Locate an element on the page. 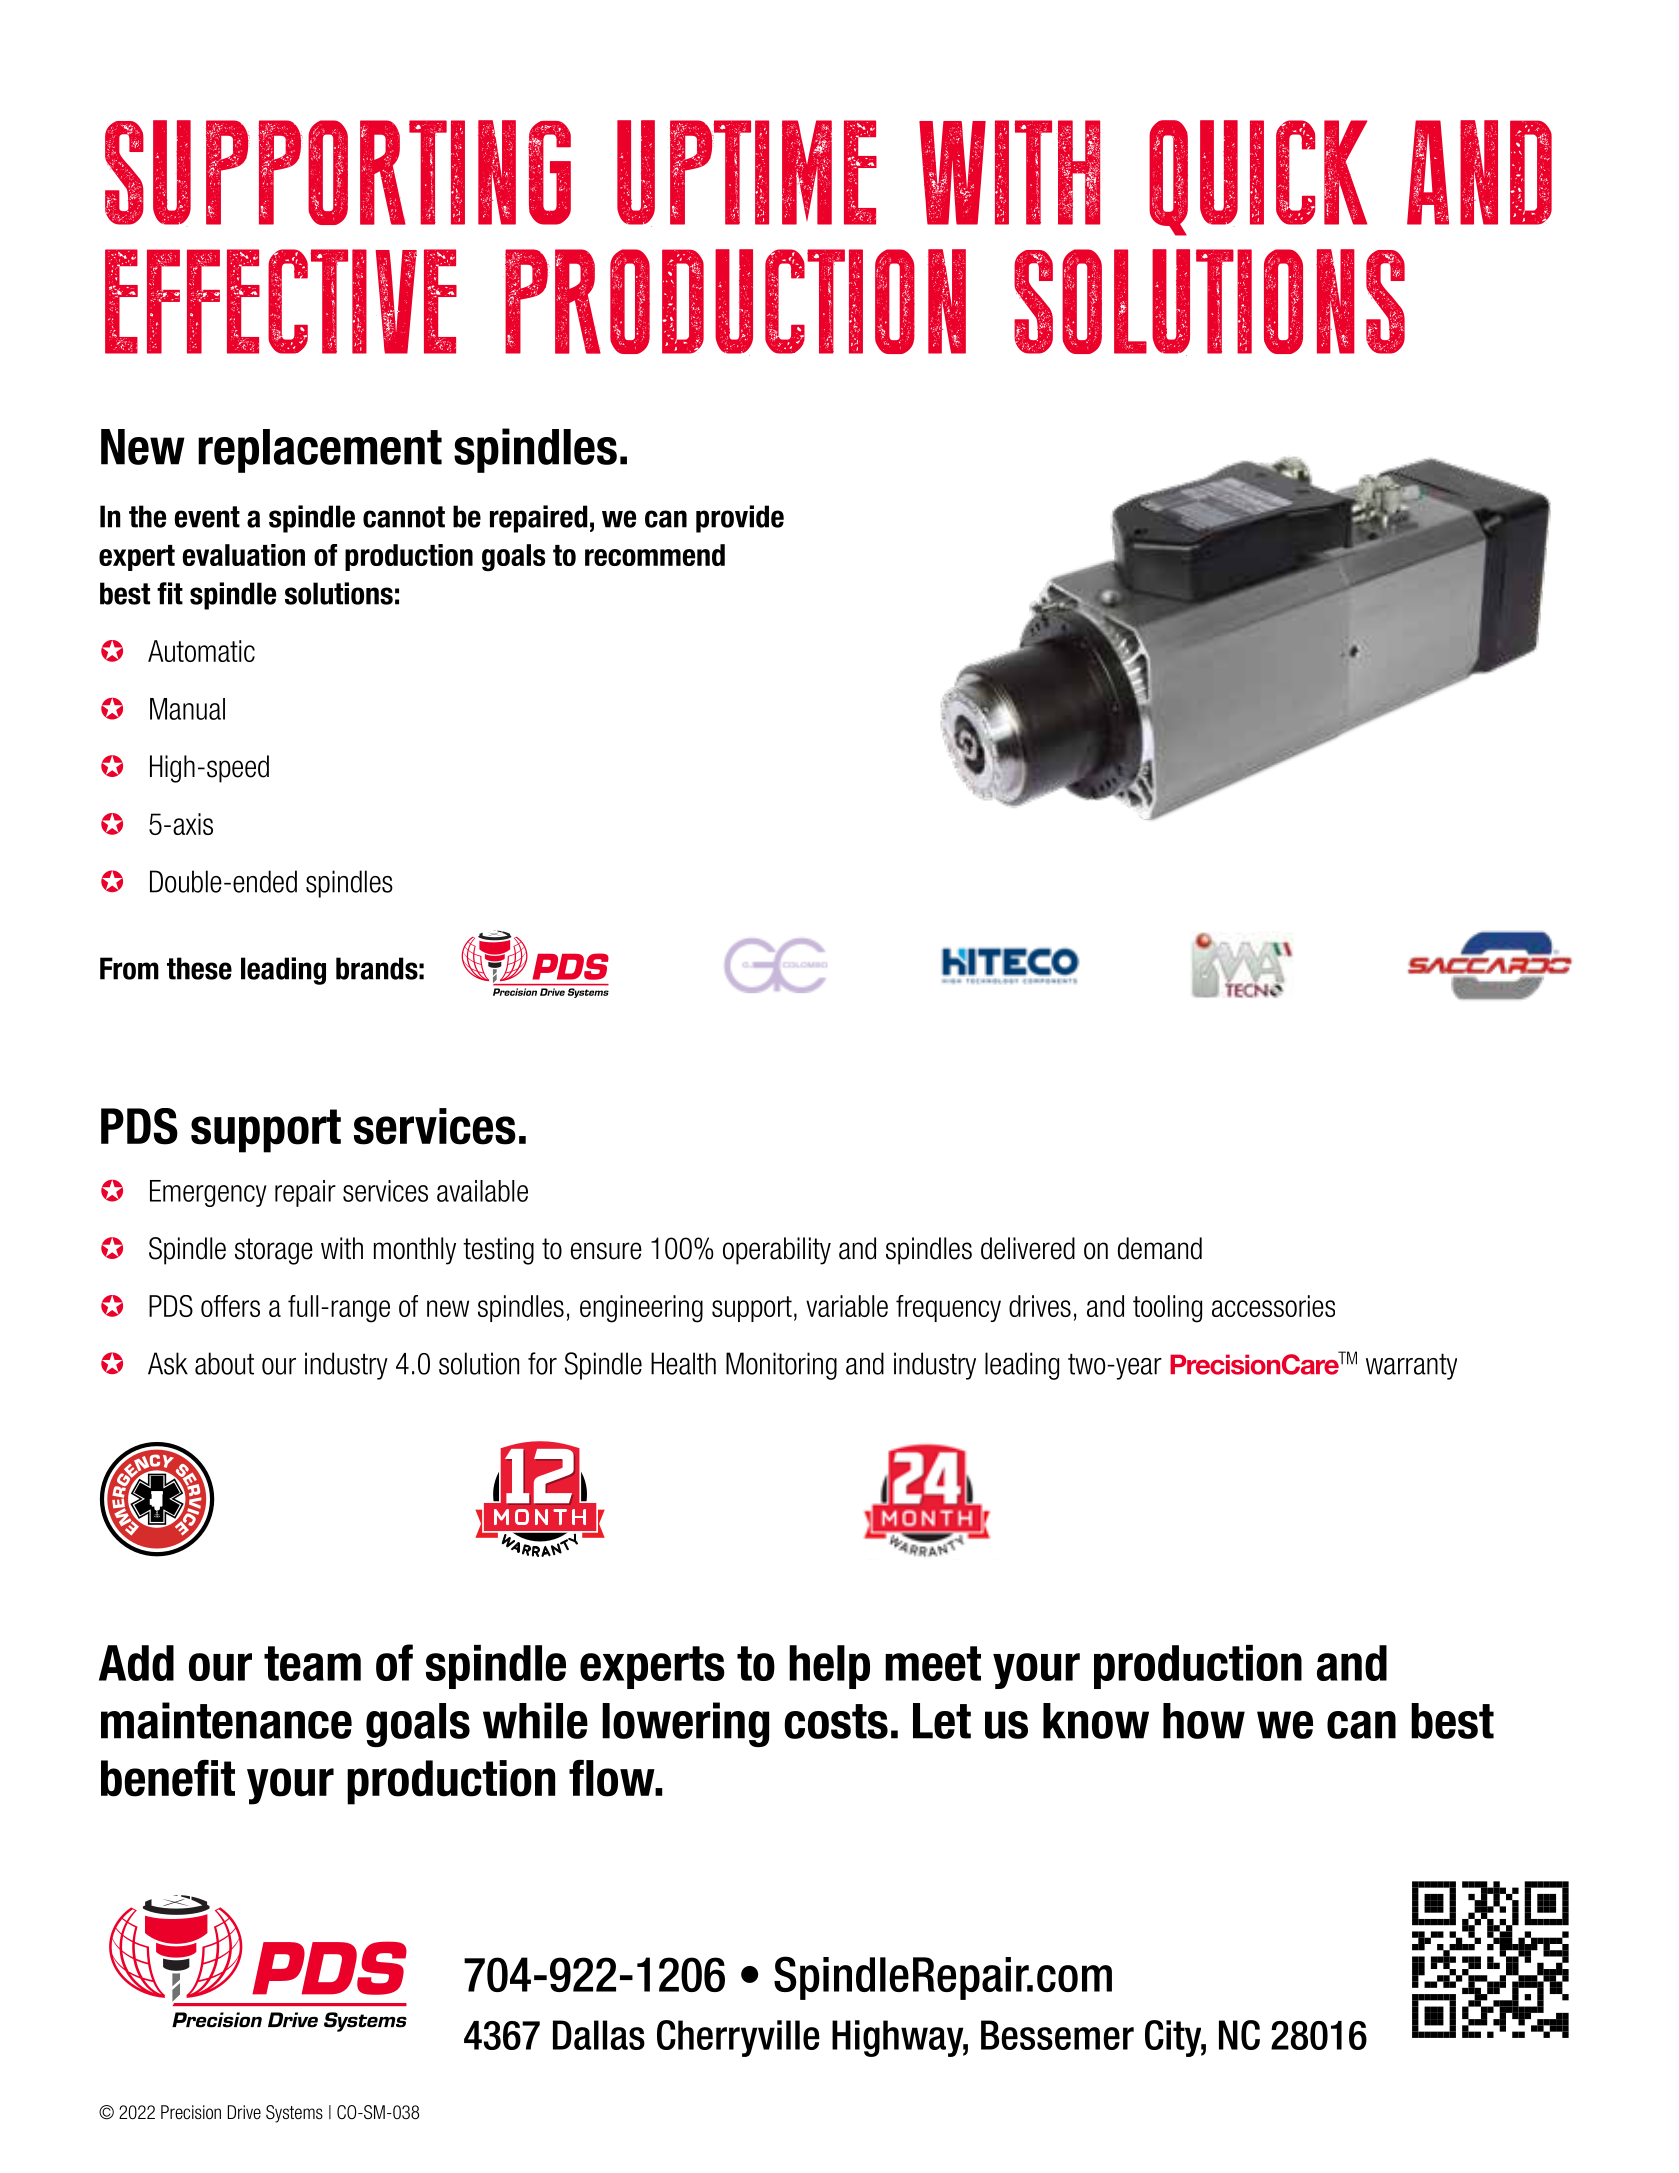  demand is located at coordinates (1160, 1248).
